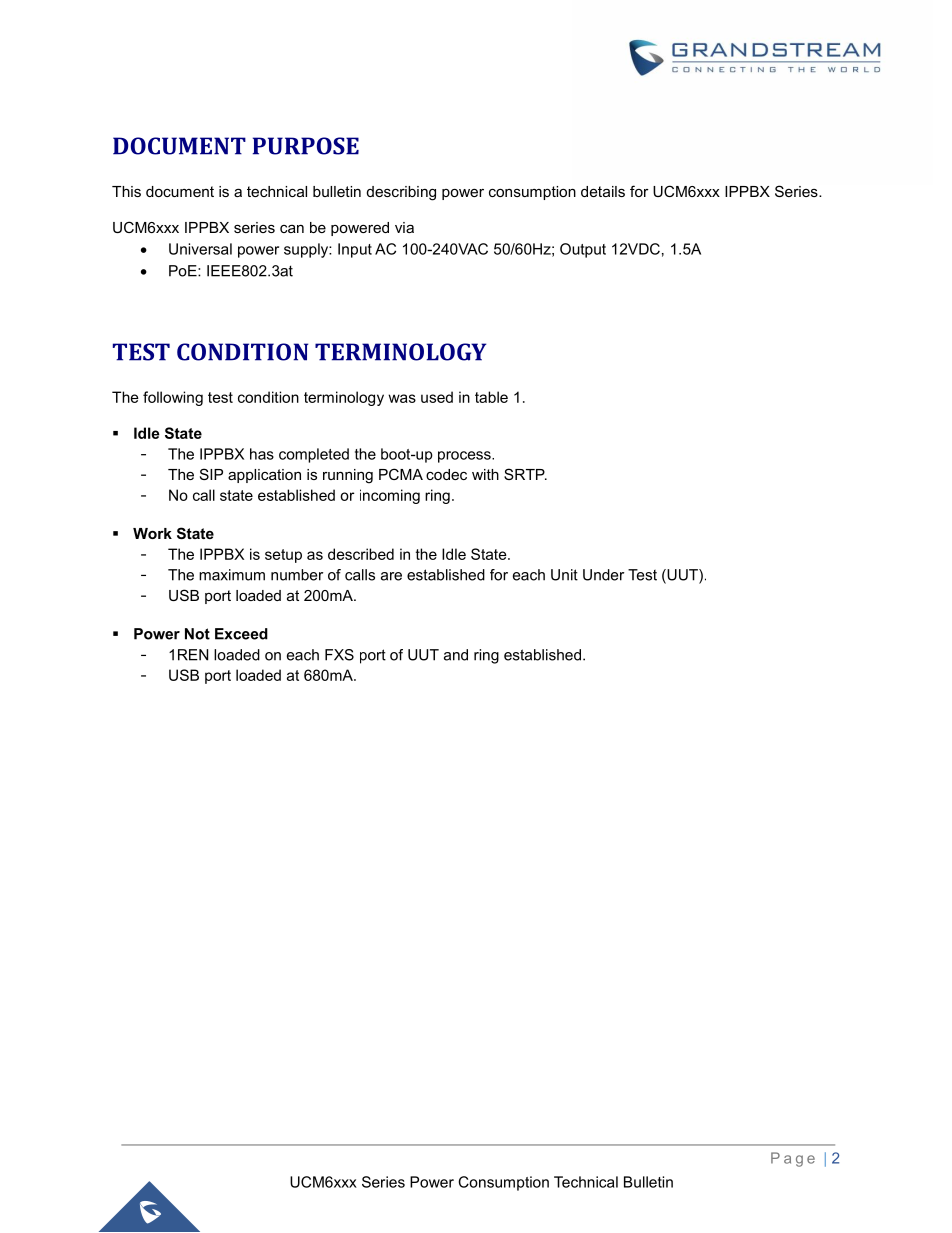 This page has height=1233, width=952. I want to click on Universal, so click(200, 249).
